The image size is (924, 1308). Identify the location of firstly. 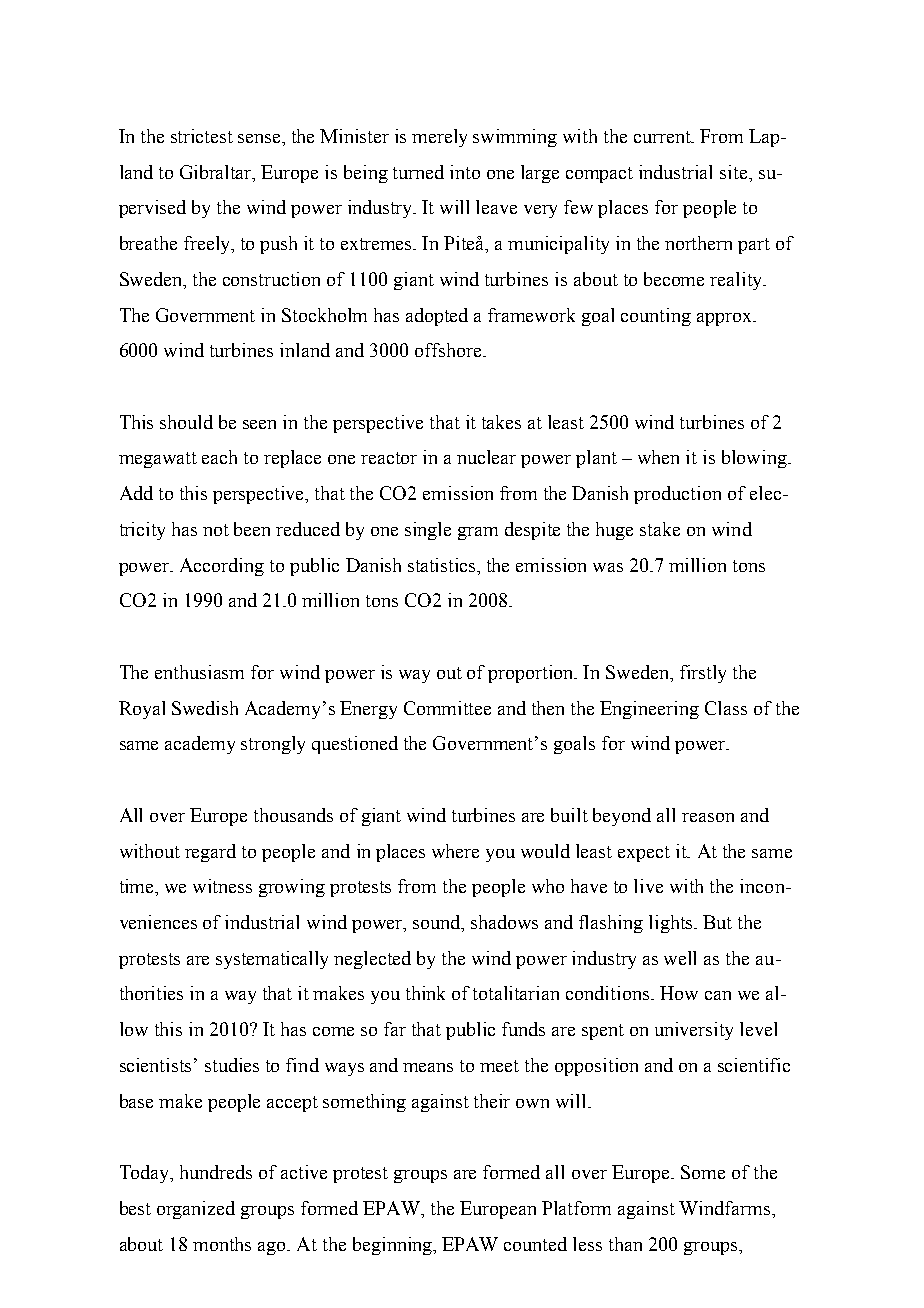
(703, 674).
